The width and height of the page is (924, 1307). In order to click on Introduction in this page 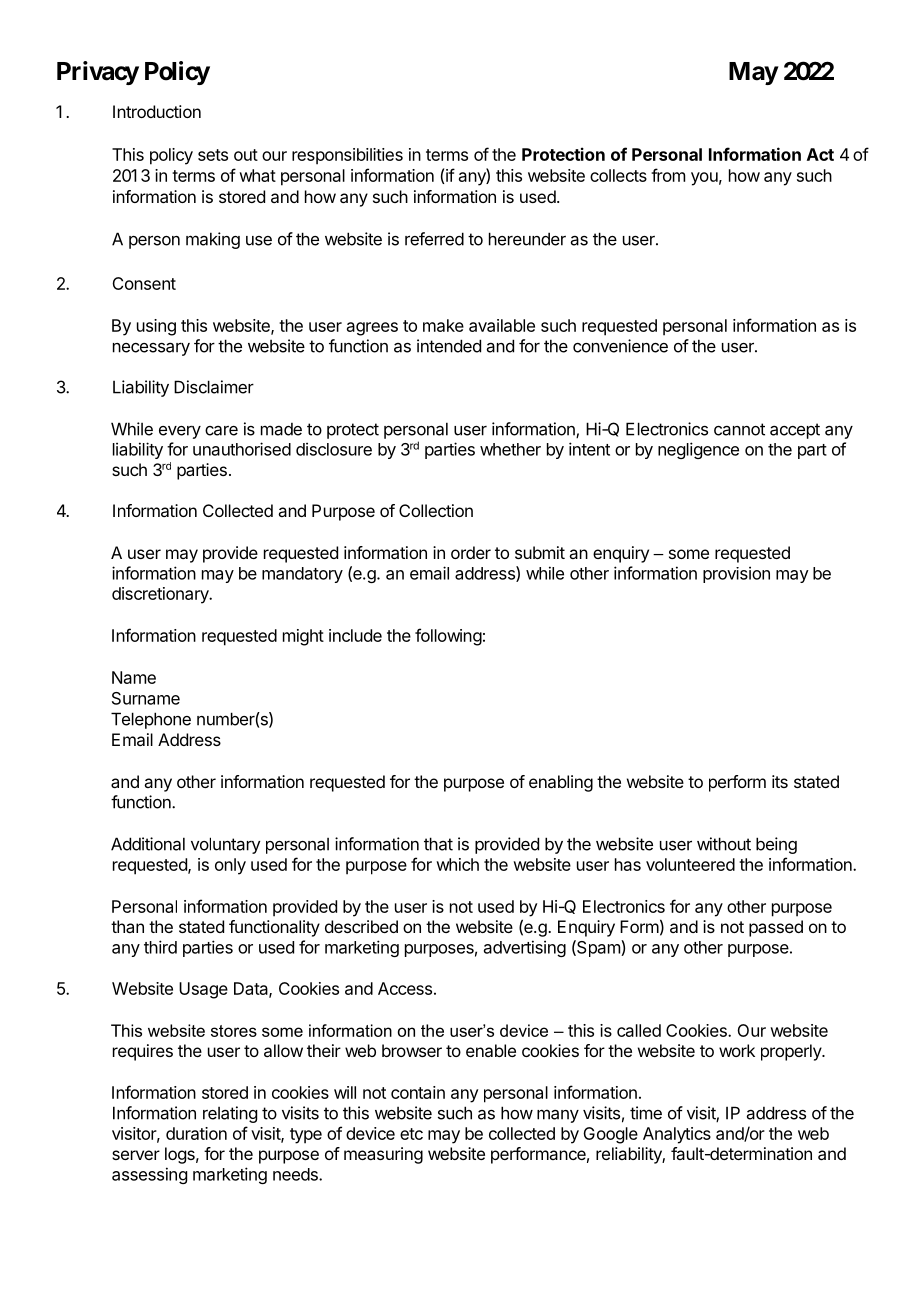, I will do `click(157, 111)`.
